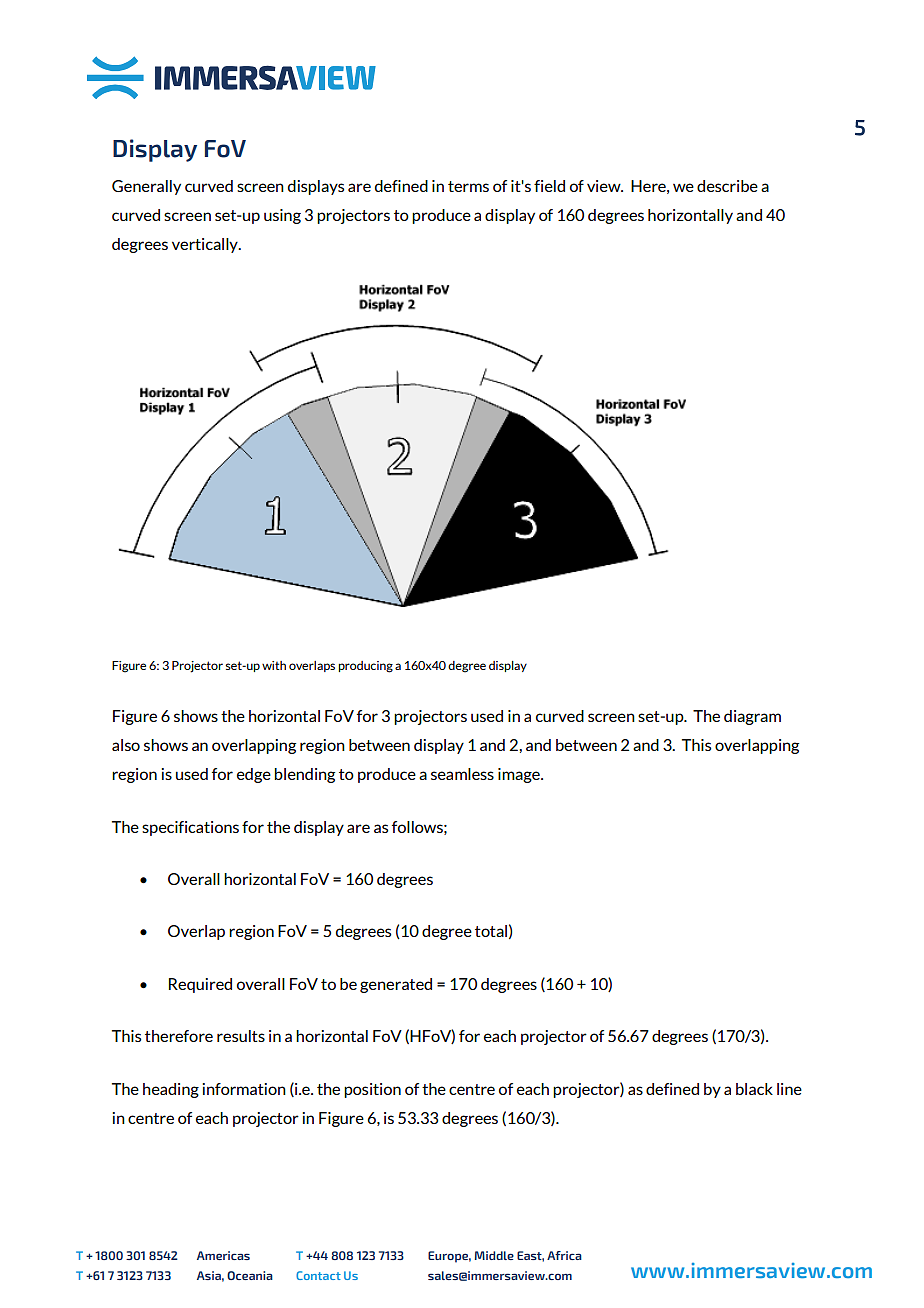  What do you see at coordinates (365, 667) in the screenshot?
I see `producing` at bounding box center [365, 667].
